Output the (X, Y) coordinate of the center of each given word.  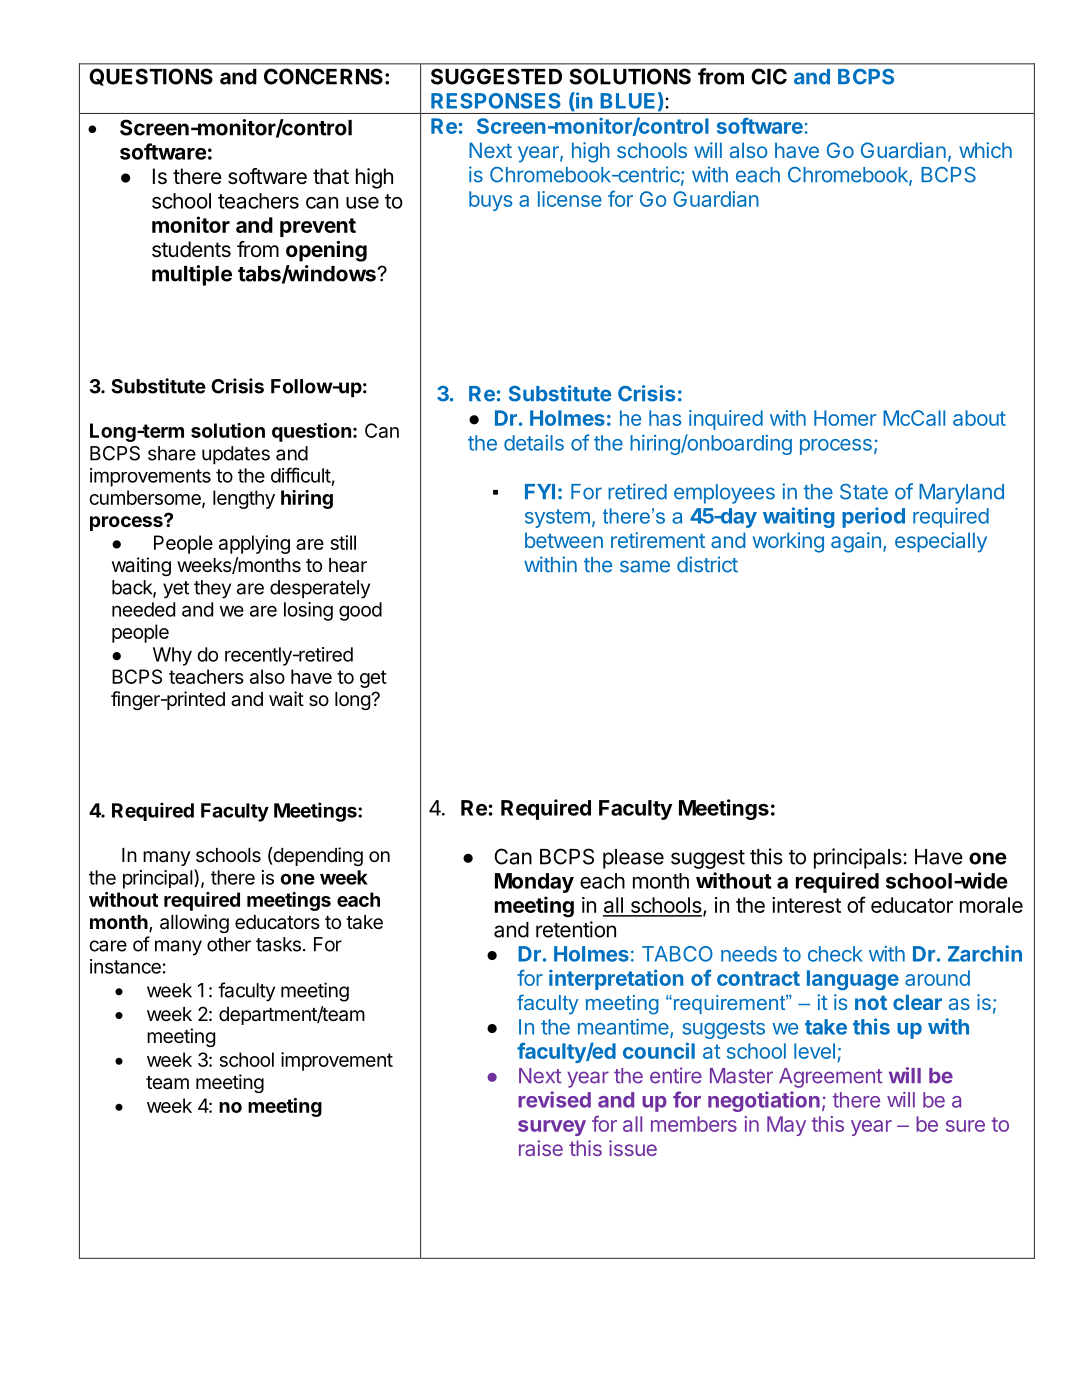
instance (125, 966)
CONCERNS (323, 76)
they (212, 589)
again (856, 542)
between (564, 540)
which (985, 150)
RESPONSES (496, 101)
